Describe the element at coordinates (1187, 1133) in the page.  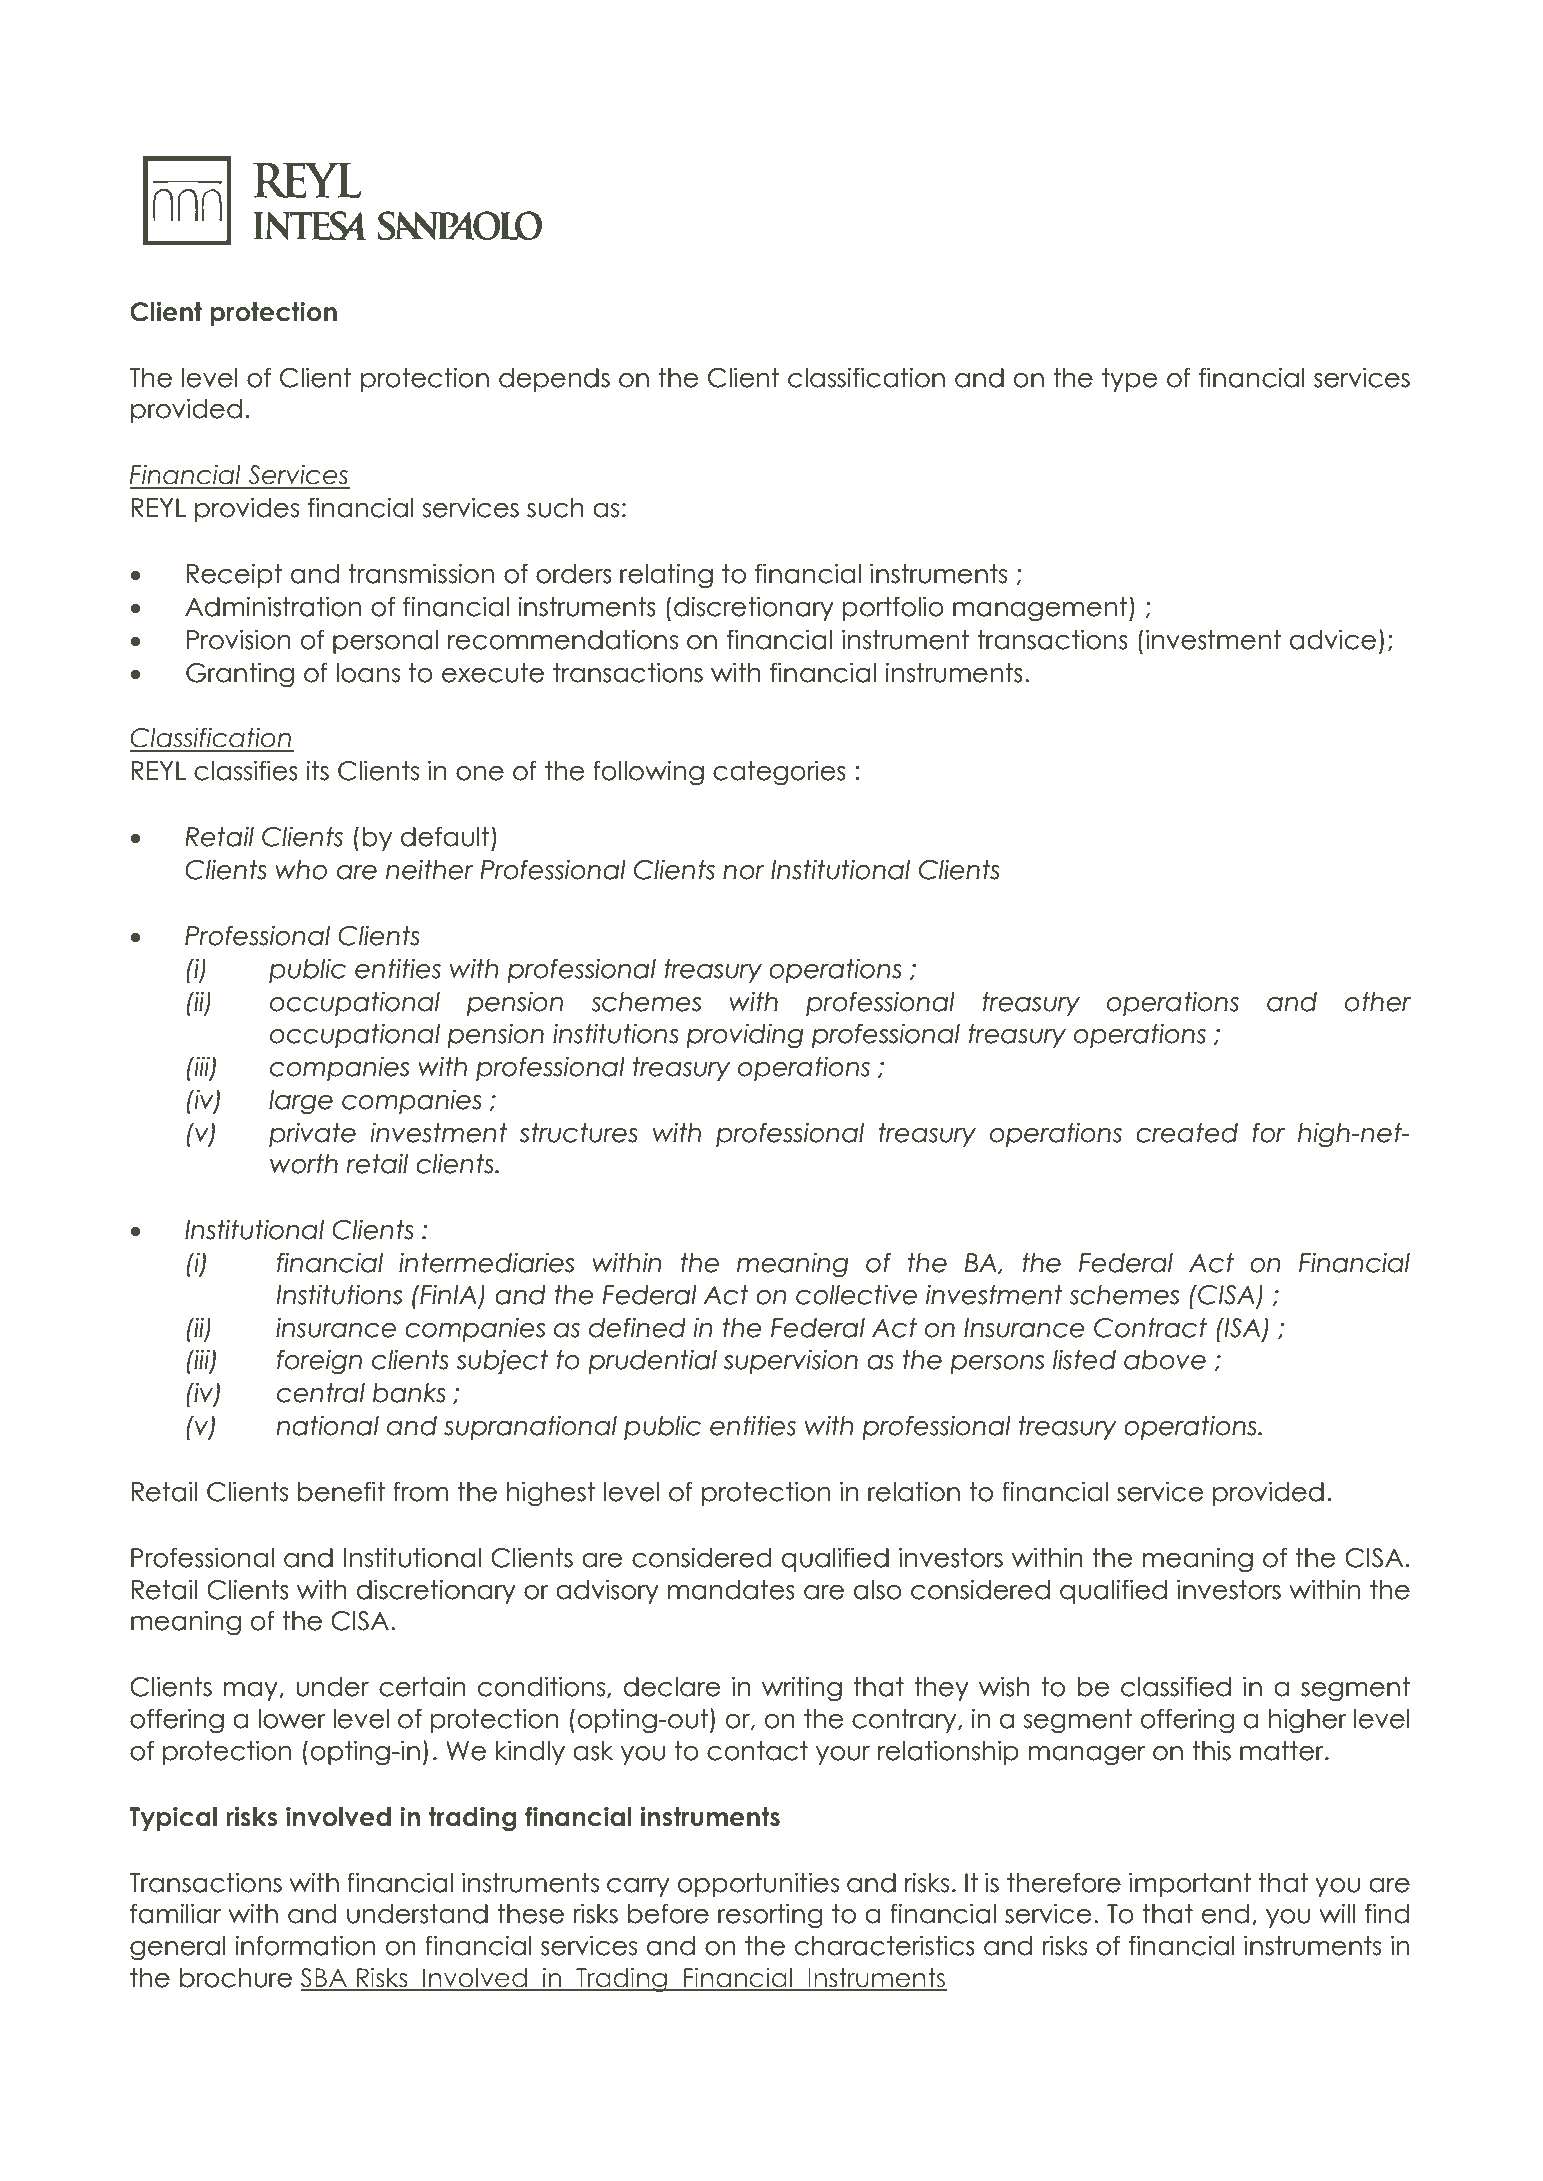
I see `created` at that location.
